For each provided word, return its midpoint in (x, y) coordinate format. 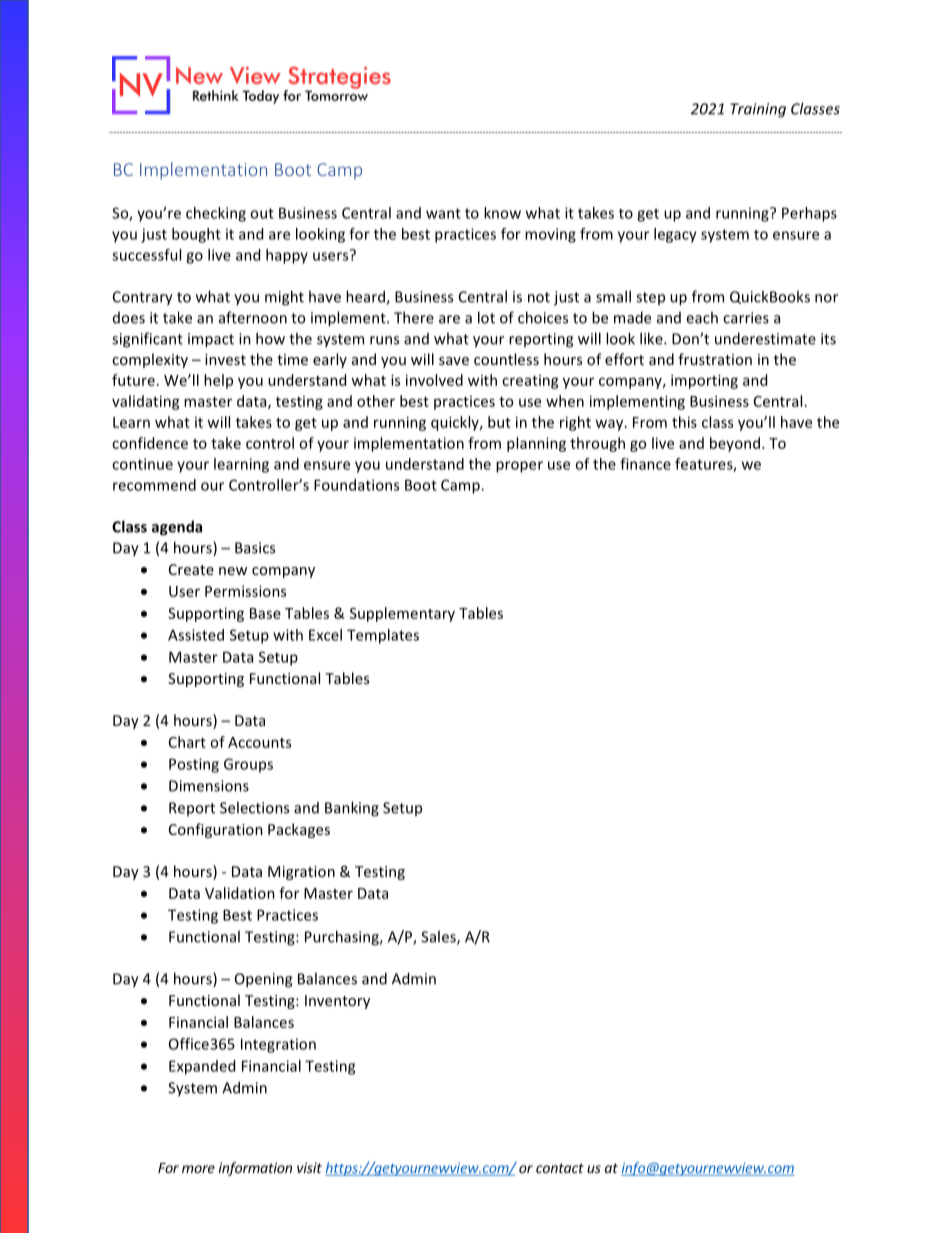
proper (519, 467)
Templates (383, 636)
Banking (352, 809)
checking (216, 214)
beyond (735, 444)
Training (758, 110)
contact (560, 1168)
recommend (154, 485)
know (502, 213)
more (198, 1169)
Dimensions (209, 786)
